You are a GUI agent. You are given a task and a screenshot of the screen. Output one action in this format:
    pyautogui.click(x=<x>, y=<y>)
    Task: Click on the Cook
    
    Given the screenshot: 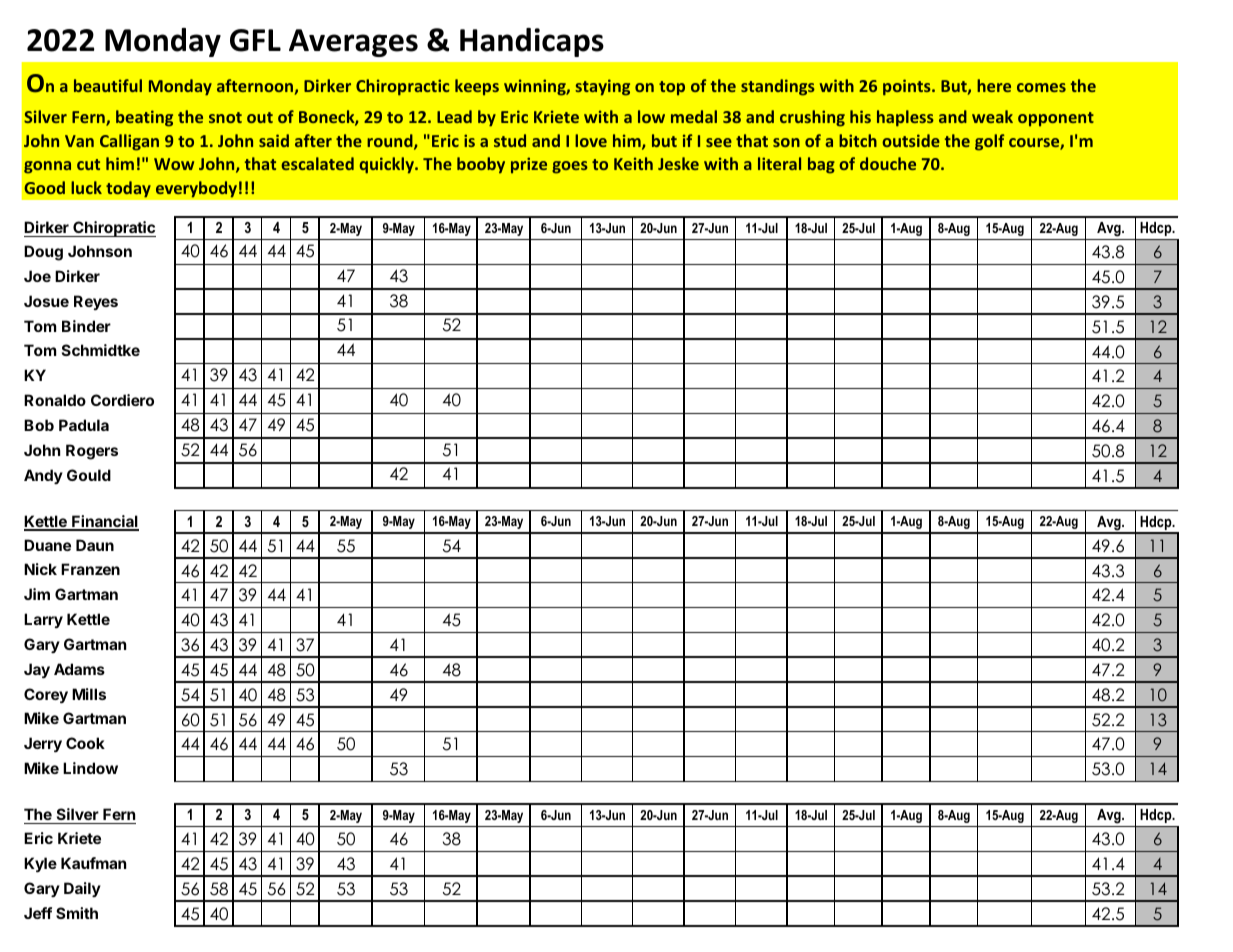 What is the action you would take?
    pyautogui.click(x=85, y=743)
